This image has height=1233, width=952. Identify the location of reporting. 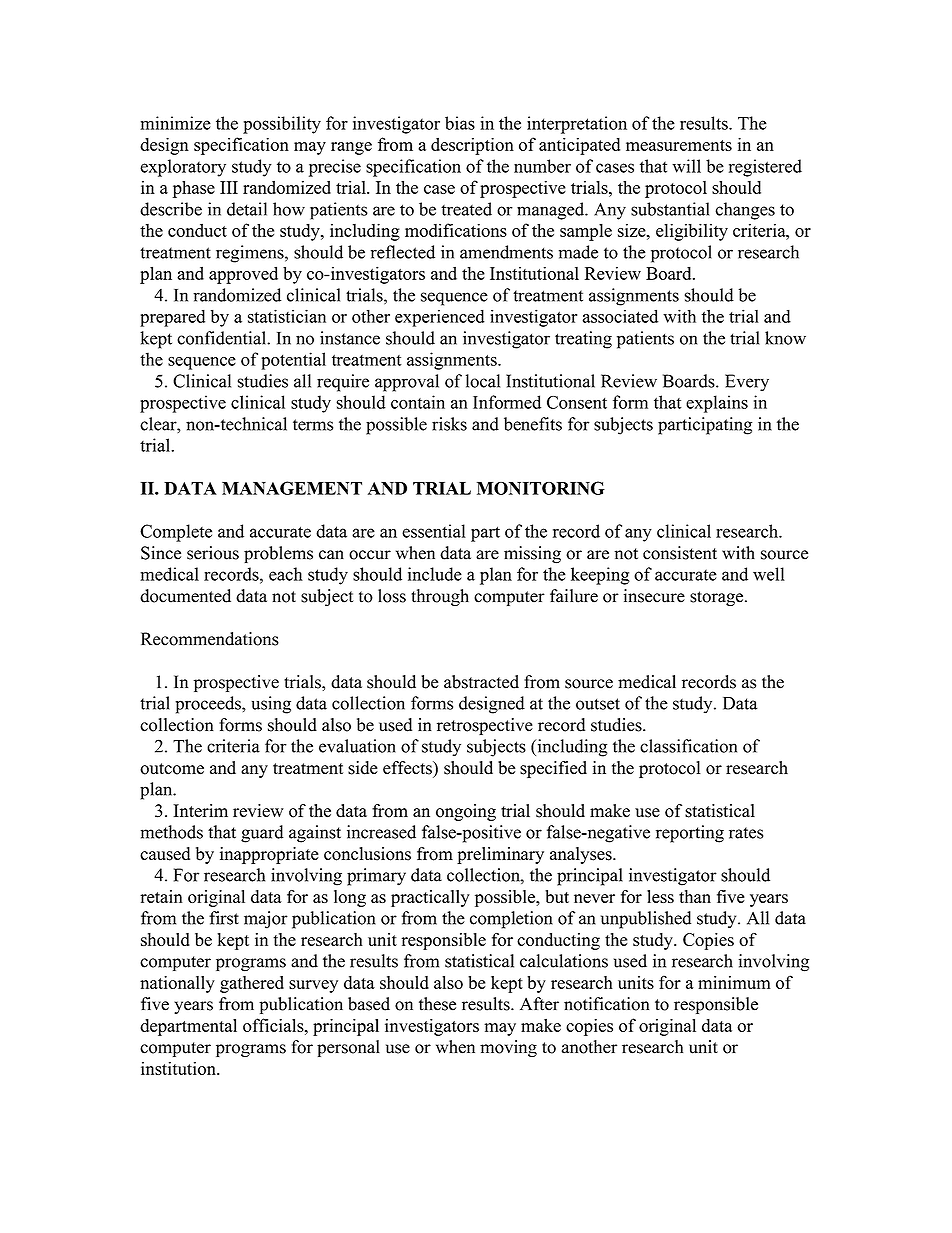
(690, 834).
